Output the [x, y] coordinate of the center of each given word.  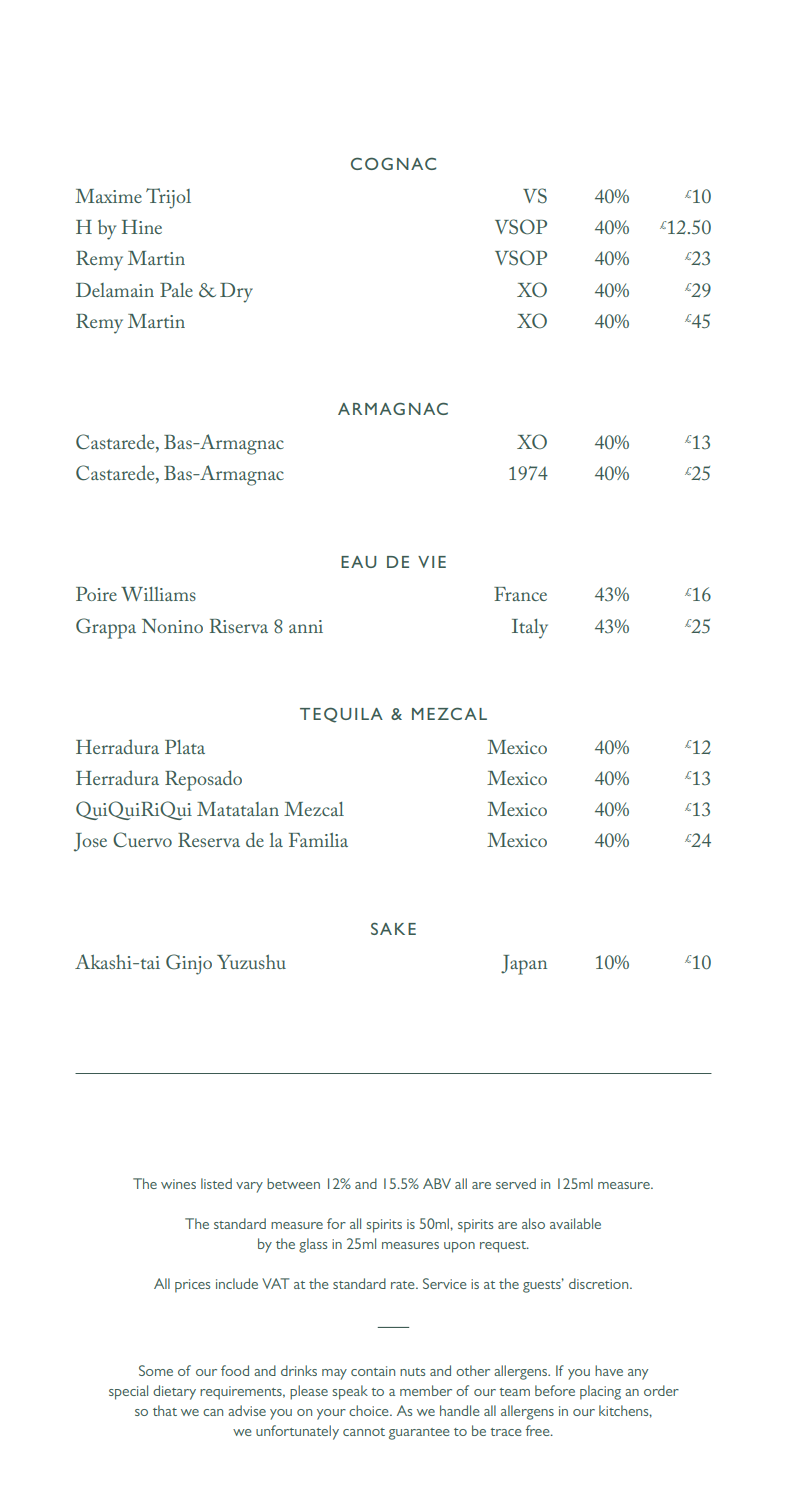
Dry [236, 293]
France [520, 594]
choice [370, 1410]
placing [600, 1392]
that [165, 1410]
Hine [142, 227]
